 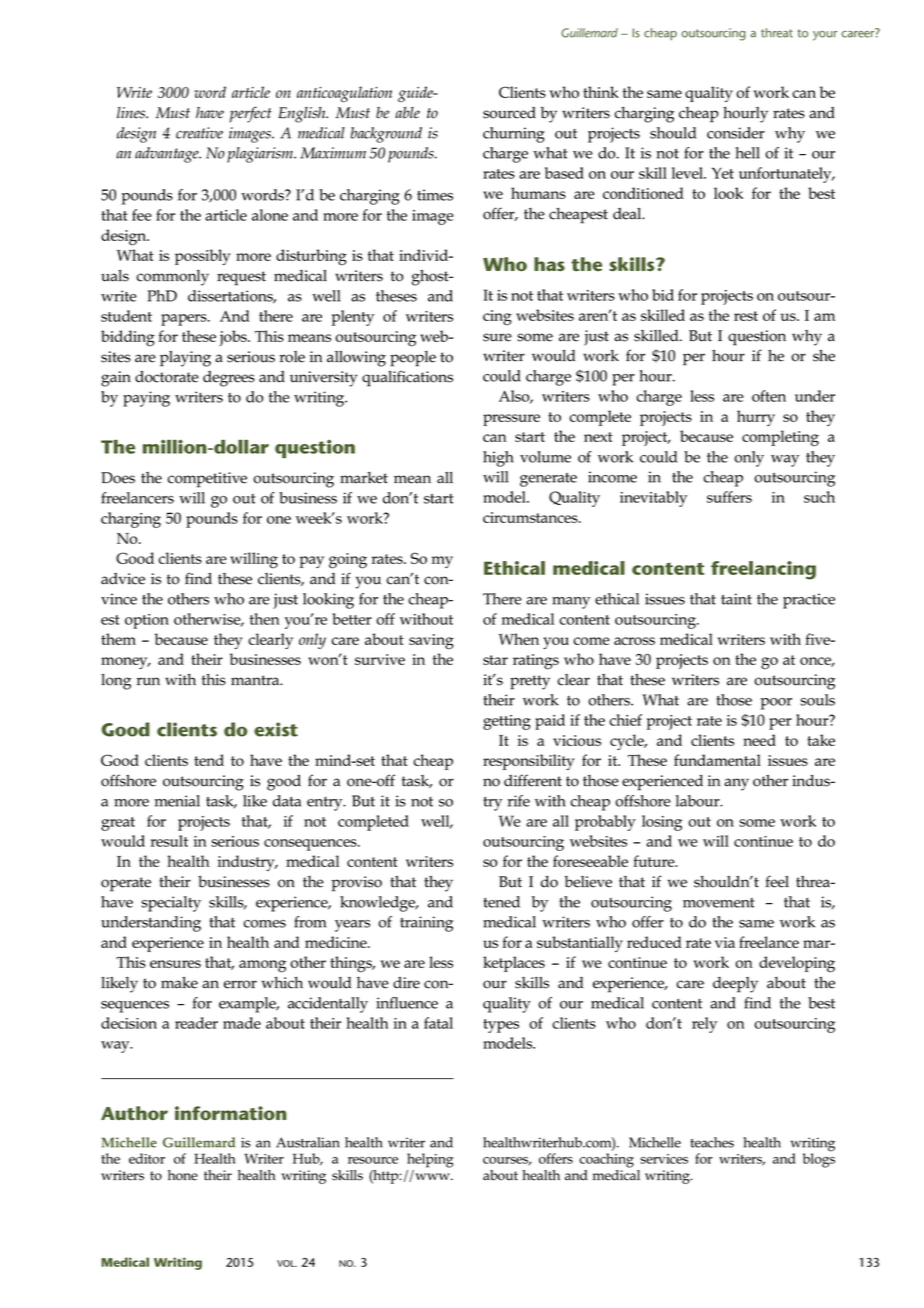 I want to click on taint, so click(x=736, y=599).
